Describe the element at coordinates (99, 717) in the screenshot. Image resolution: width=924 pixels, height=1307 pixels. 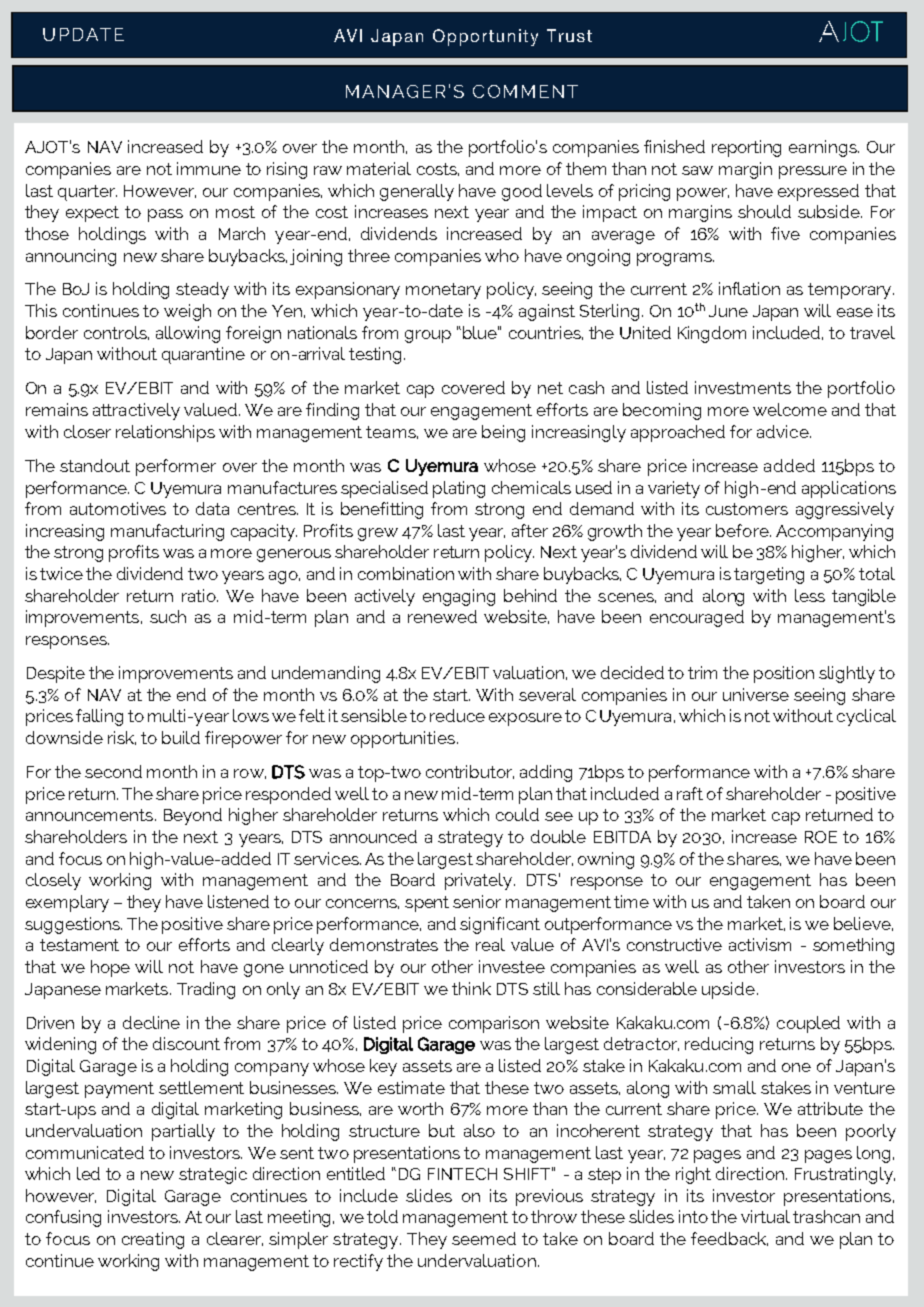
I see `falling` at that location.
